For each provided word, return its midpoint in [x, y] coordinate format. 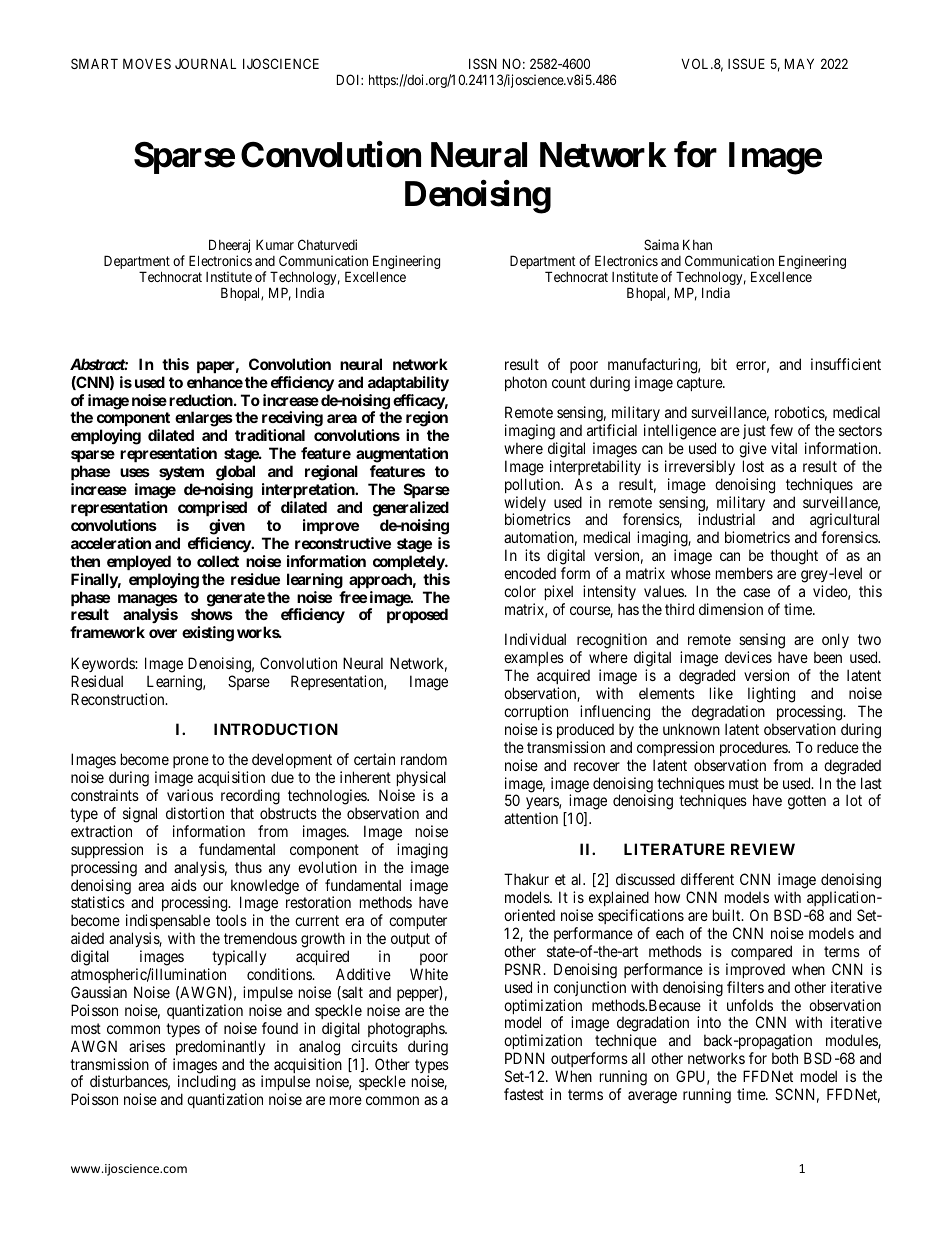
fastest [524, 1094]
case [756, 592]
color [520, 591]
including [207, 1084]
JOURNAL [205, 63]
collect [218, 561]
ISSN [483, 63]
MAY [799, 63]
